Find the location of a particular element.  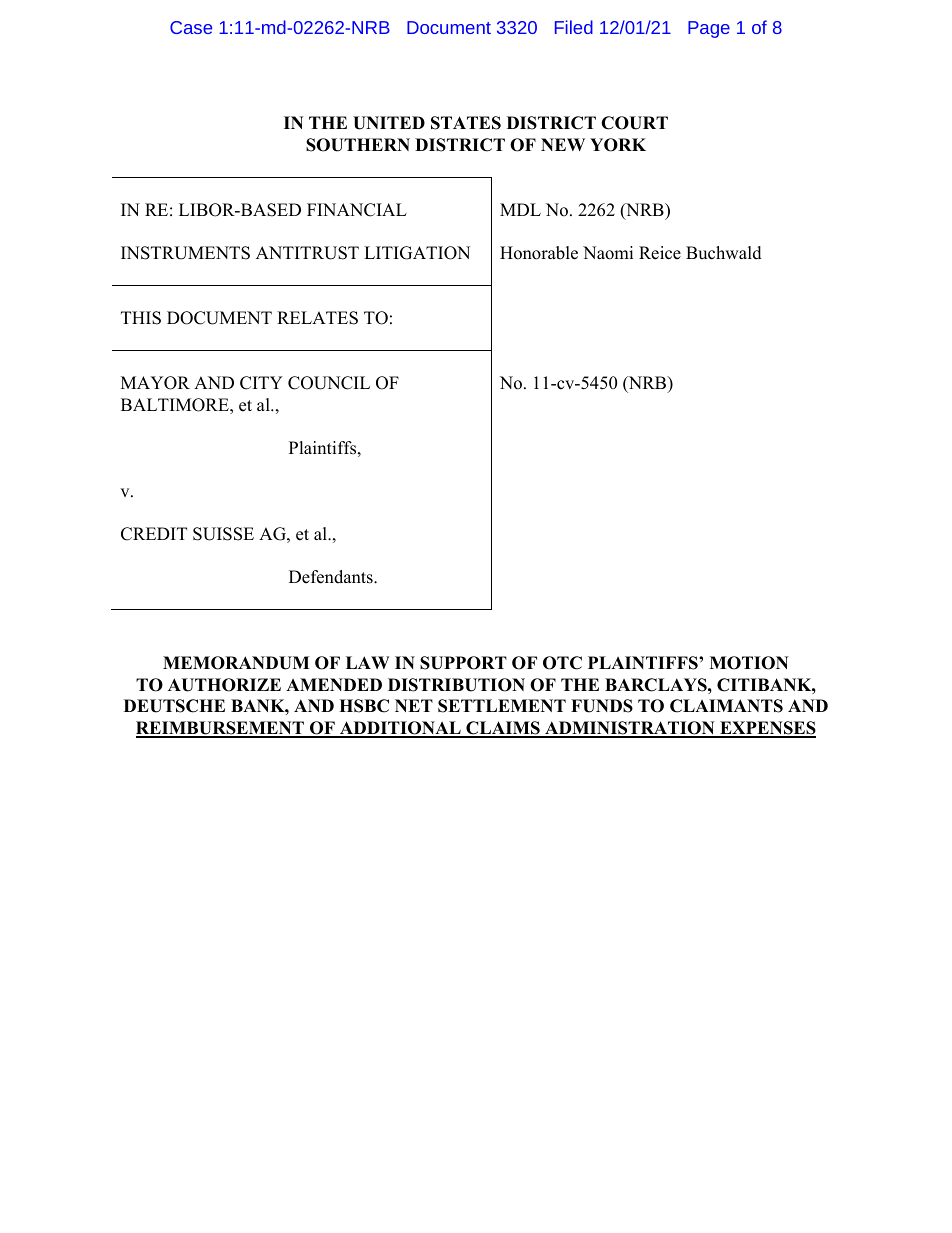

Page is located at coordinates (709, 29).
